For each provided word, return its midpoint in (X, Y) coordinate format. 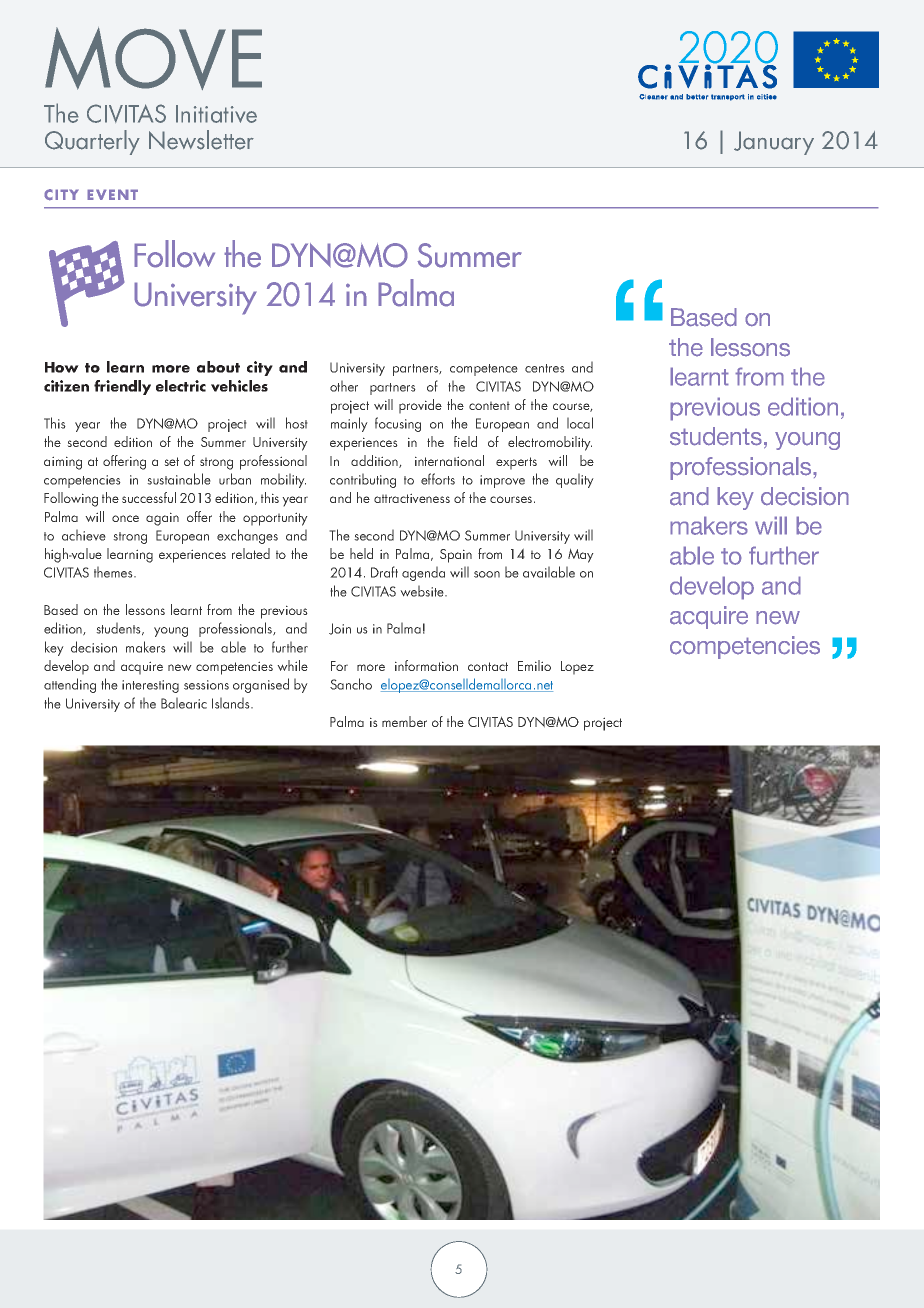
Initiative (216, 114)
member (404, 721)
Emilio (534, 665)
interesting (150, 686)
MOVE (153, 58)
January (774, 143)
